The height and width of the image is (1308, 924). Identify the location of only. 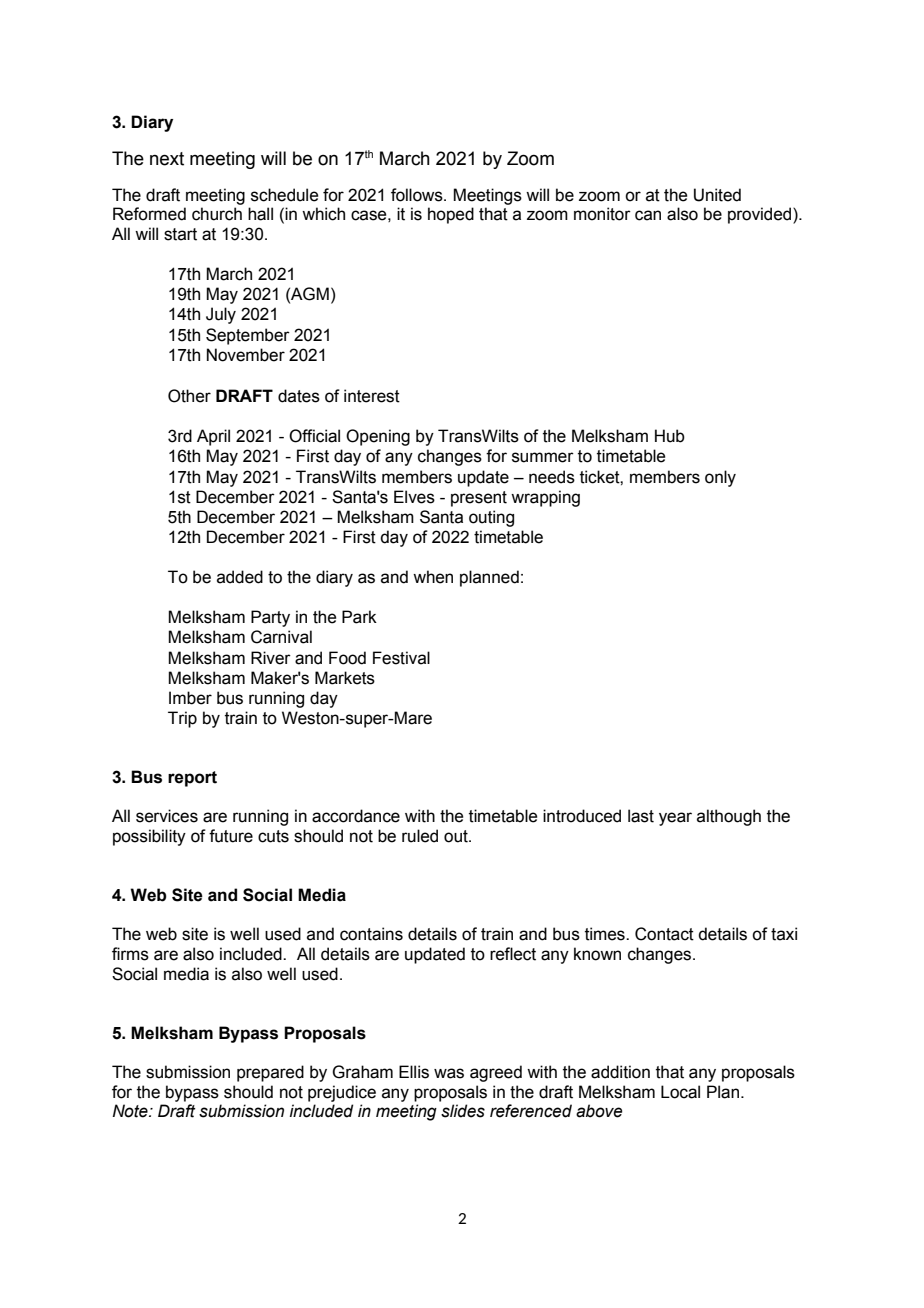
(720, 478).
